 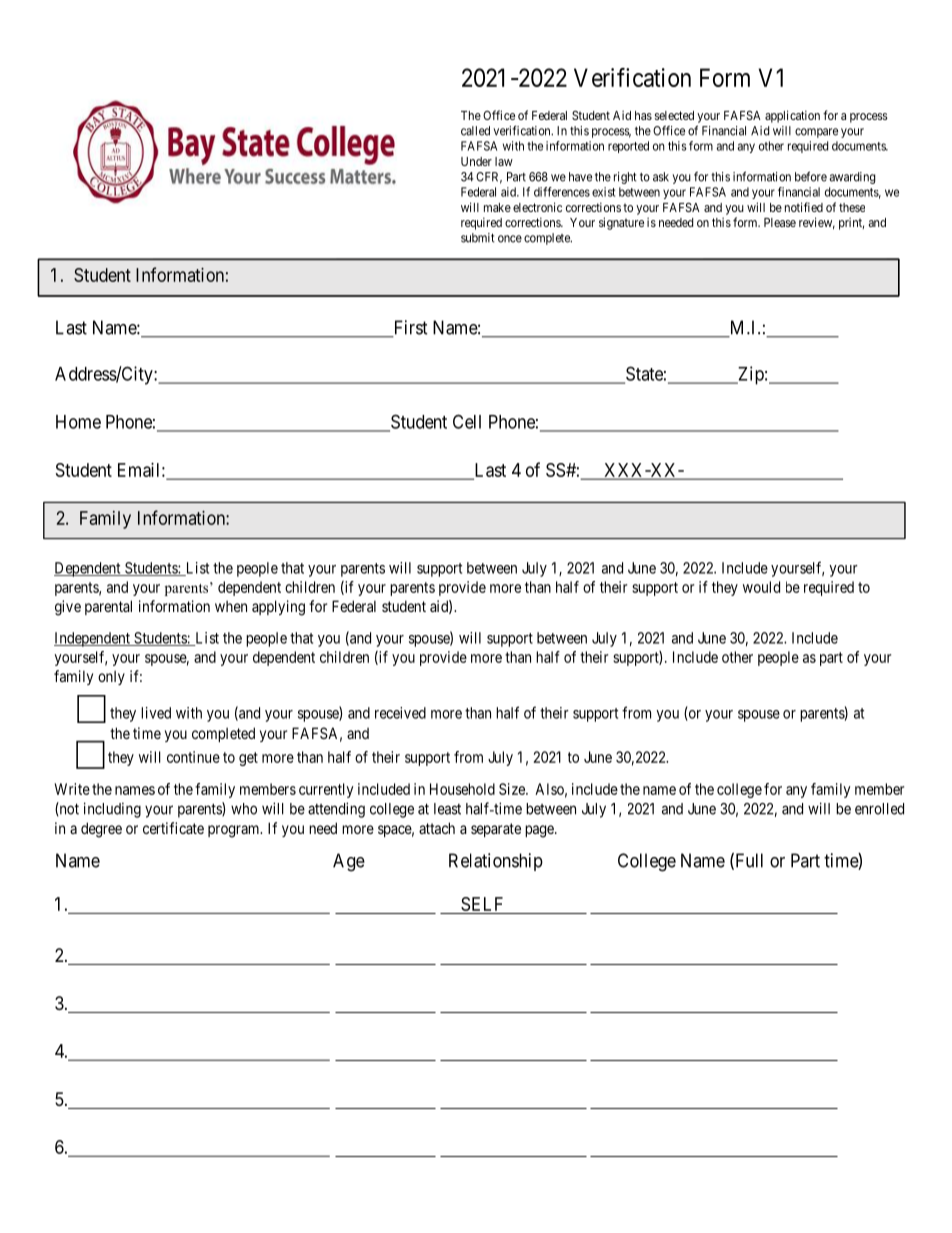 What do you see at coordinates (476, 161) in the screenshot?
I see `Under` at bounding box center [476, 161].
